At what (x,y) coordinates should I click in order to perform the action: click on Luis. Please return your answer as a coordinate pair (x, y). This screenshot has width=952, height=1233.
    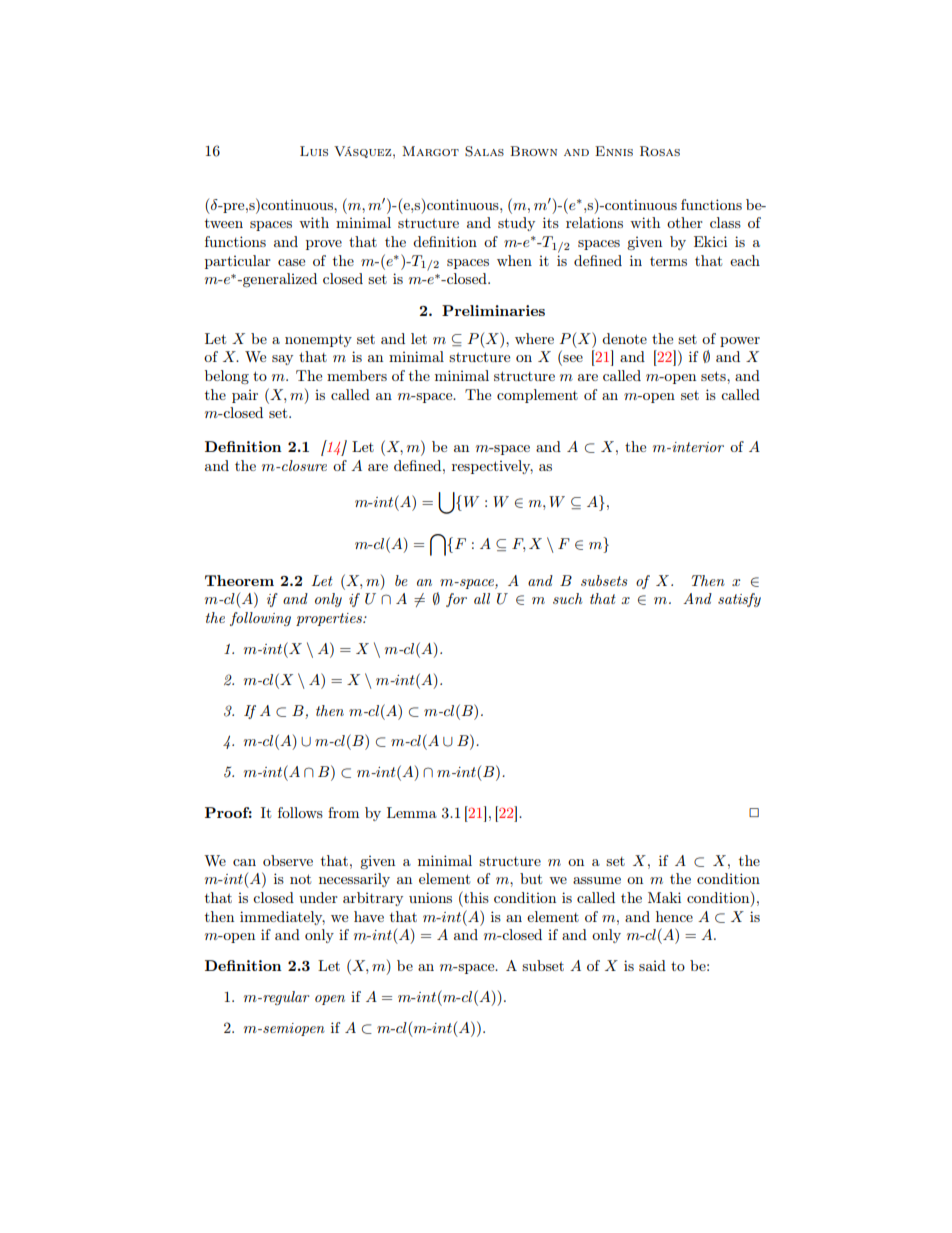
    Looking at the image, I should click on (314, 151).
